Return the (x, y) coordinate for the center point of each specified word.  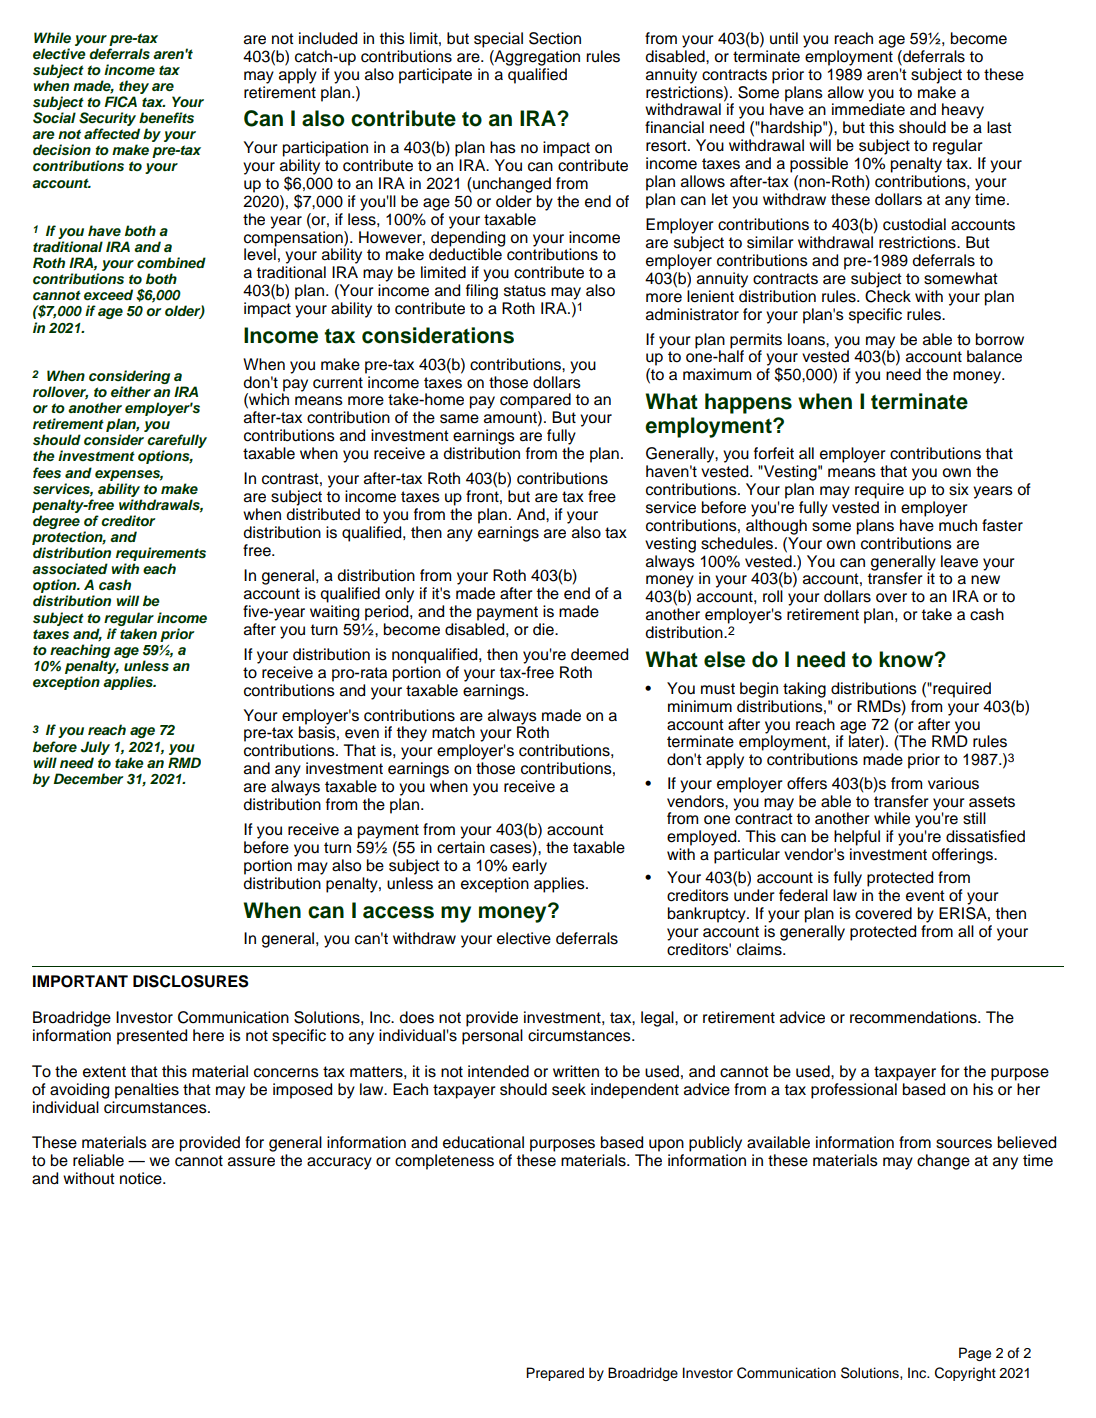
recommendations (914, 1017)
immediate (868, 108)
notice (142, 1178)
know (907, 659)
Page (975, 1354)
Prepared (555, 1374)
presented (152, 1037)
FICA (120, 102)
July (95, 748)
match (453, 732)
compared (535, 401)
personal (492, 1037)
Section (555, 38)
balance (994, 356)
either (131, 391)
